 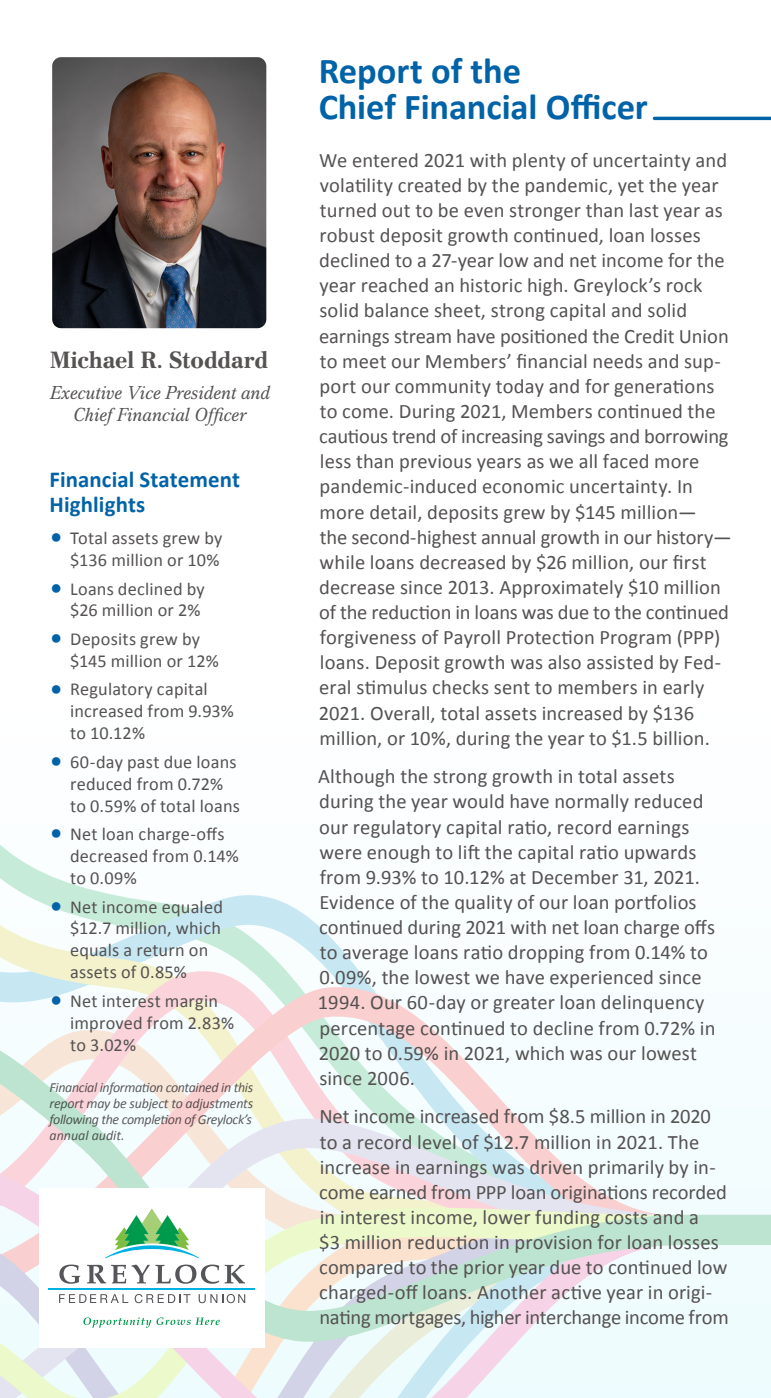 What do you see at coordinates (356, 778) in the screenshot?
I see `Although` at bounding box center [356, 778].
